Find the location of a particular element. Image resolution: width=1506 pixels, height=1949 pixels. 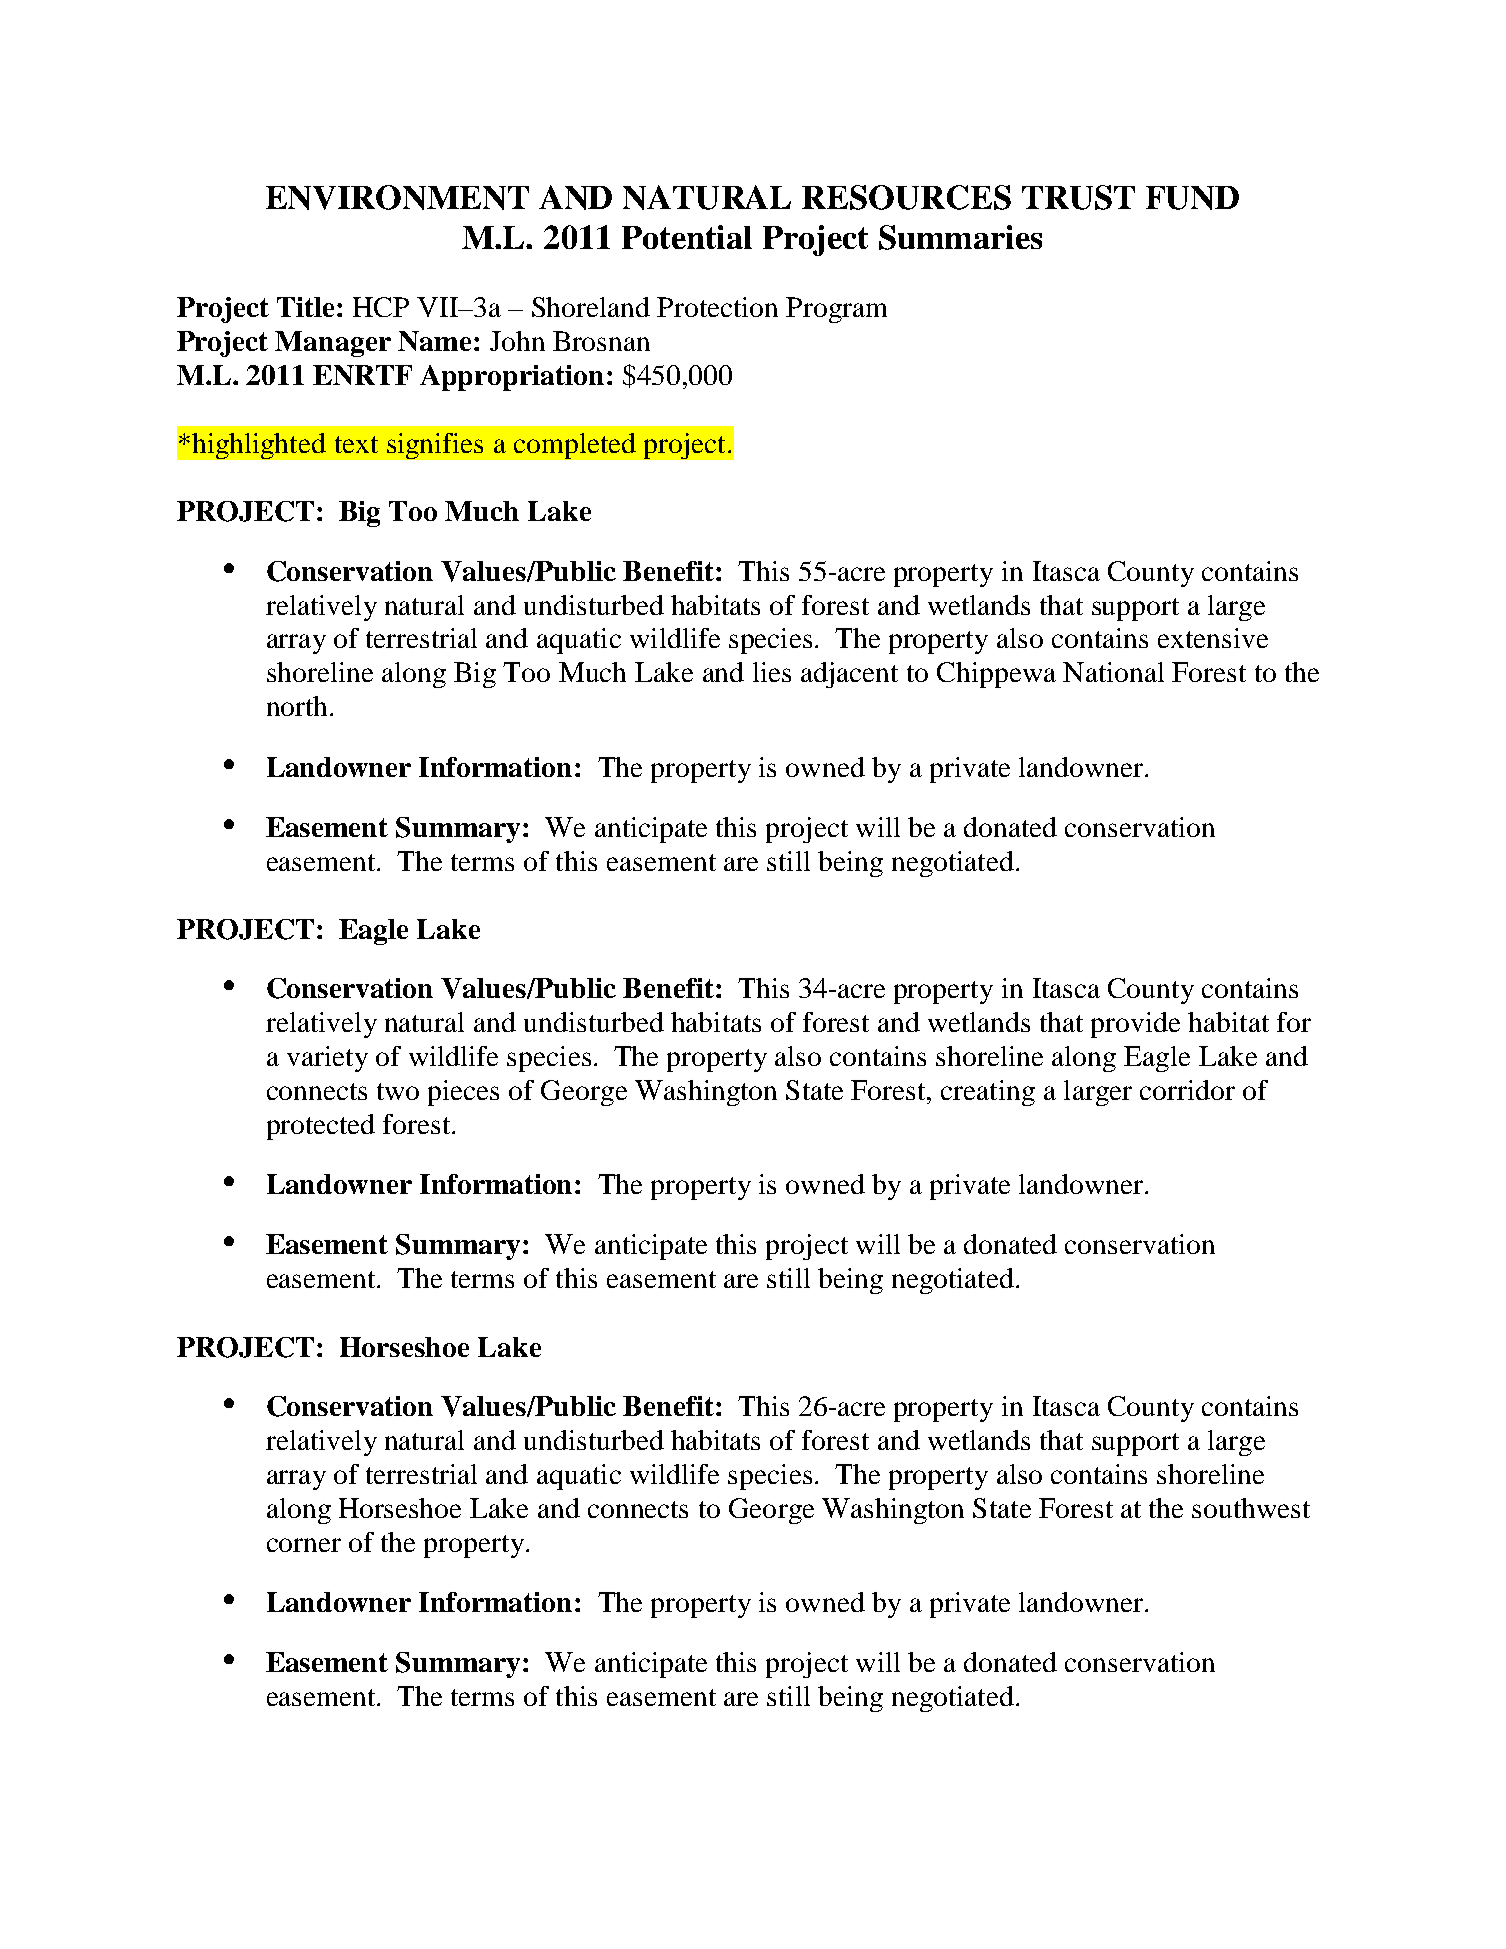

corner is located at coordinates (304, 1545).
